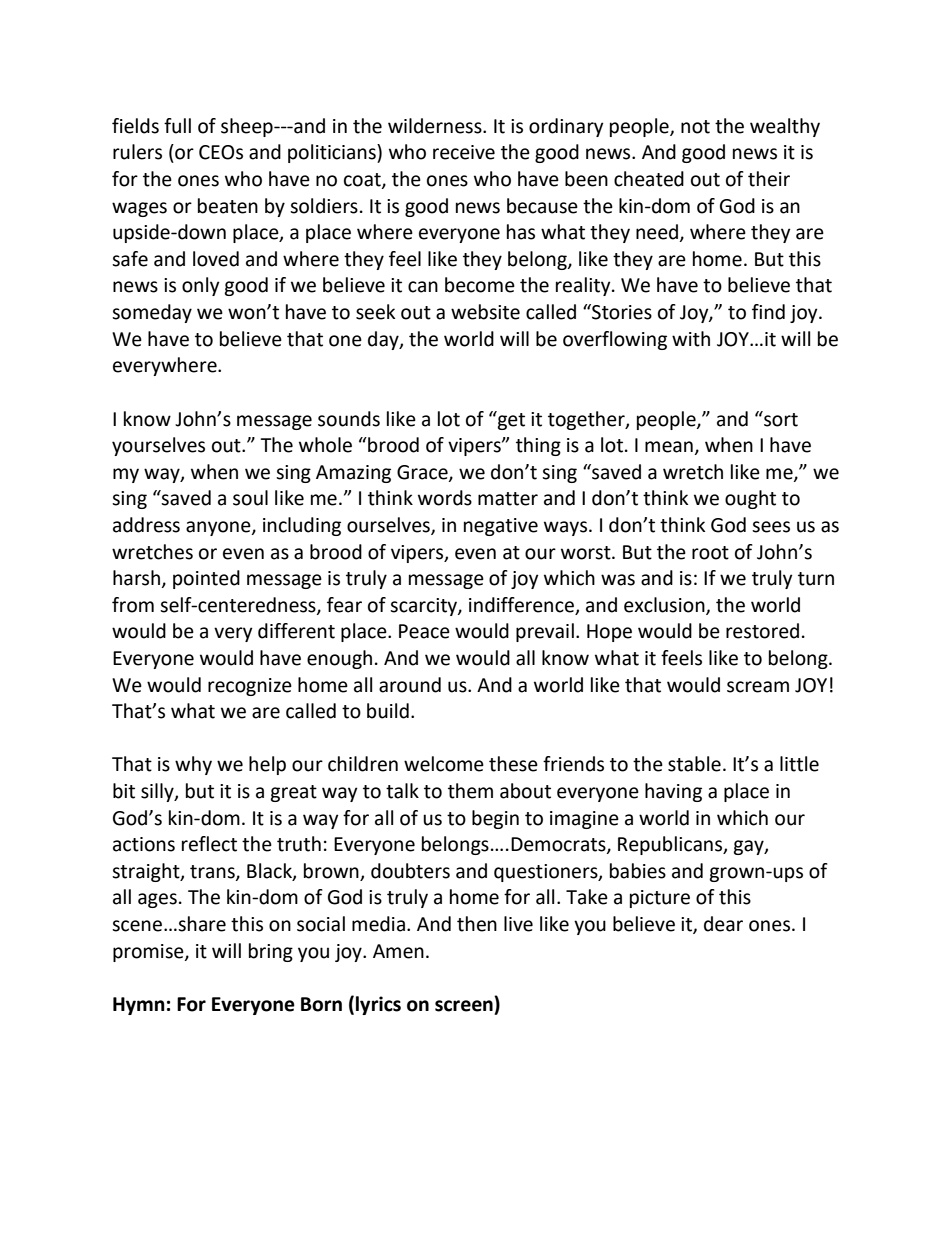  Describe the element at coordinates (695, 127) in the document. I see `not` at that location.
